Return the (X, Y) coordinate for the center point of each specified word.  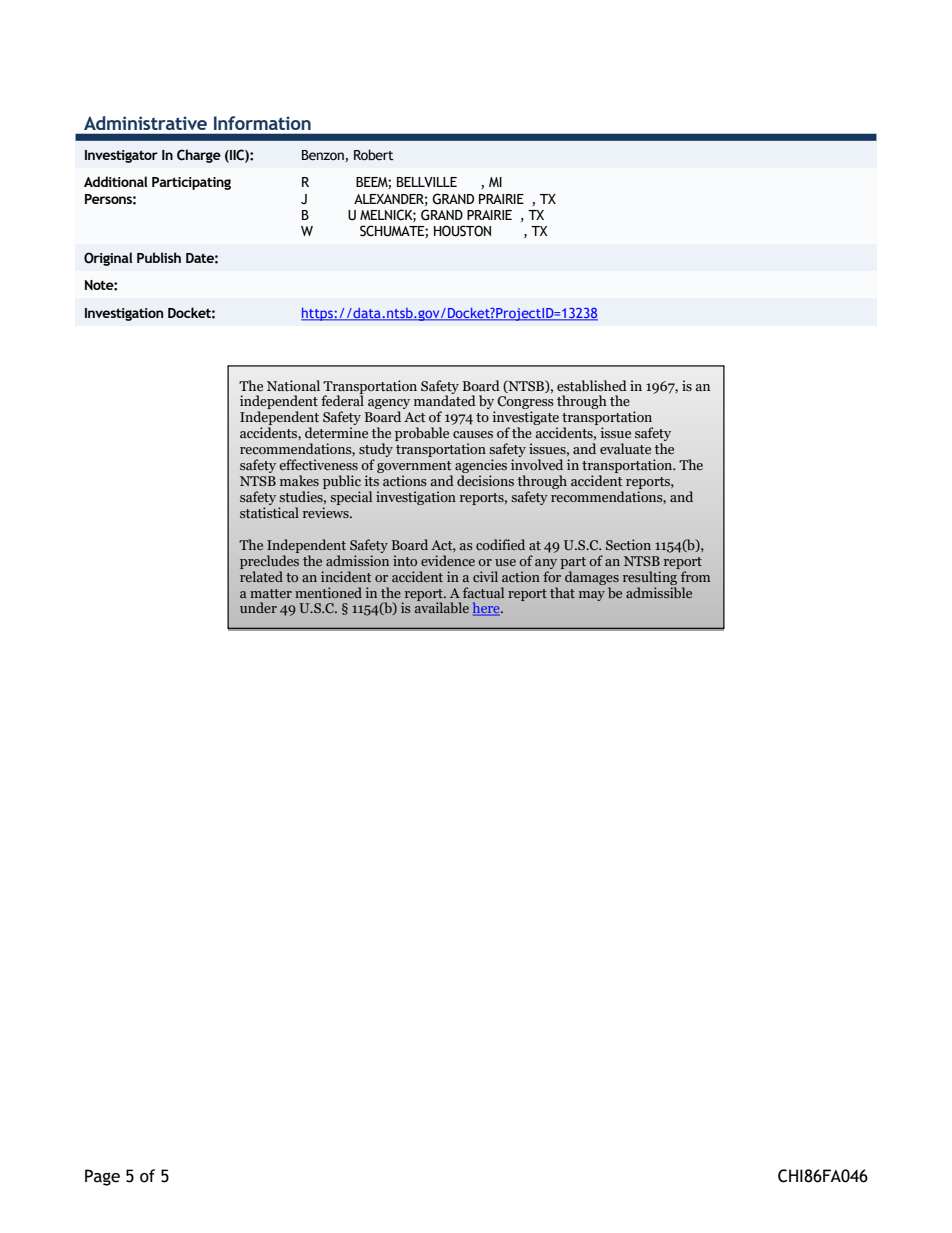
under (258, 607)
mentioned (328, 592)
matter (271, 593)
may (592, 596)
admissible (659, 591)
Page (102, 1177)
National (293, 385)
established (592, 386)
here (487, 609)
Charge (199, 156)
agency (389, 405)
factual (483, 592)
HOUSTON (462, 231)
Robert (374, 155)
